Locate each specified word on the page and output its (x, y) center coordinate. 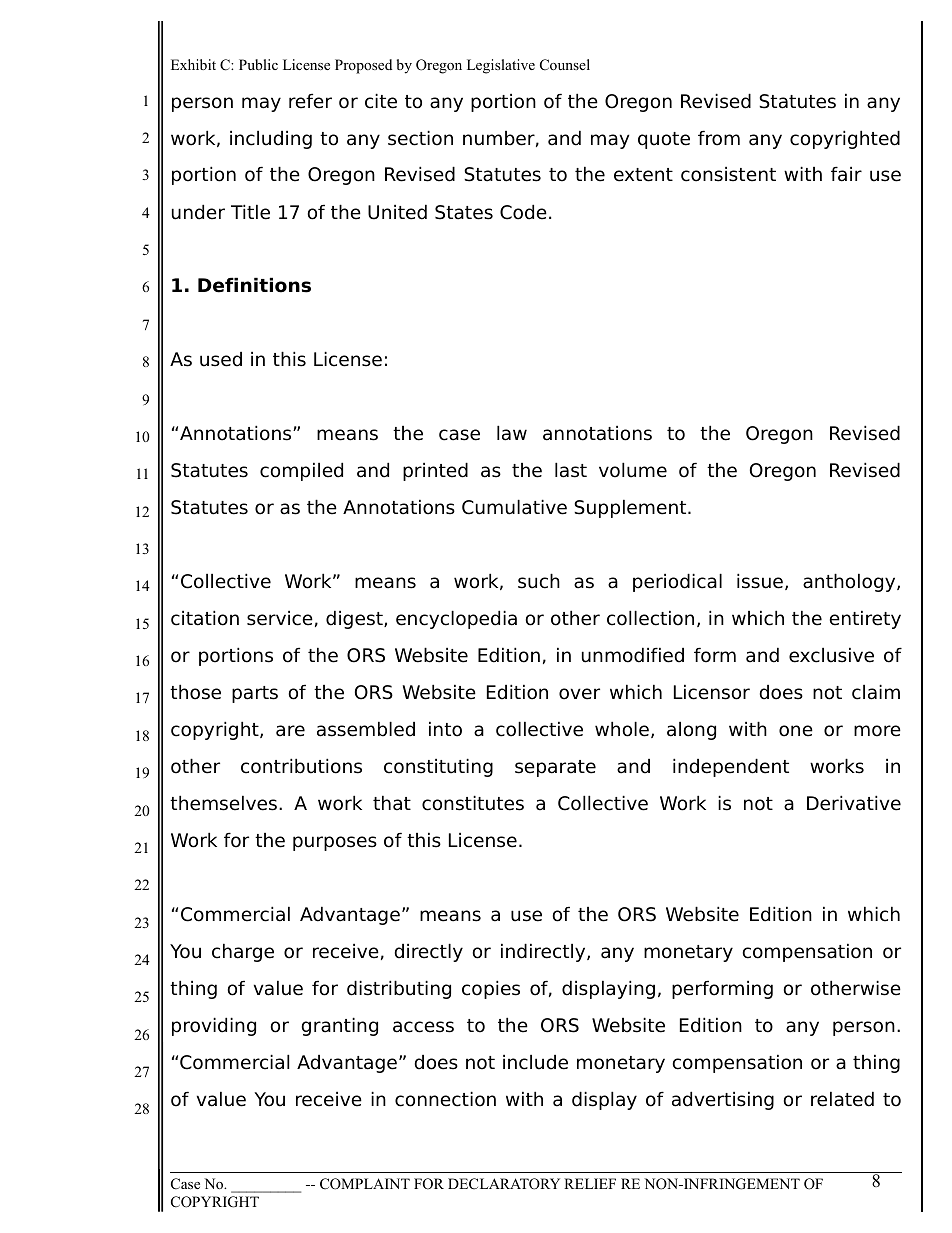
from (719, 138)
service (280, 618)
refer (310, 101)
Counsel (565, 65)
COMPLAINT (365, 1184)
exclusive (831, 655)
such (539, 581)
